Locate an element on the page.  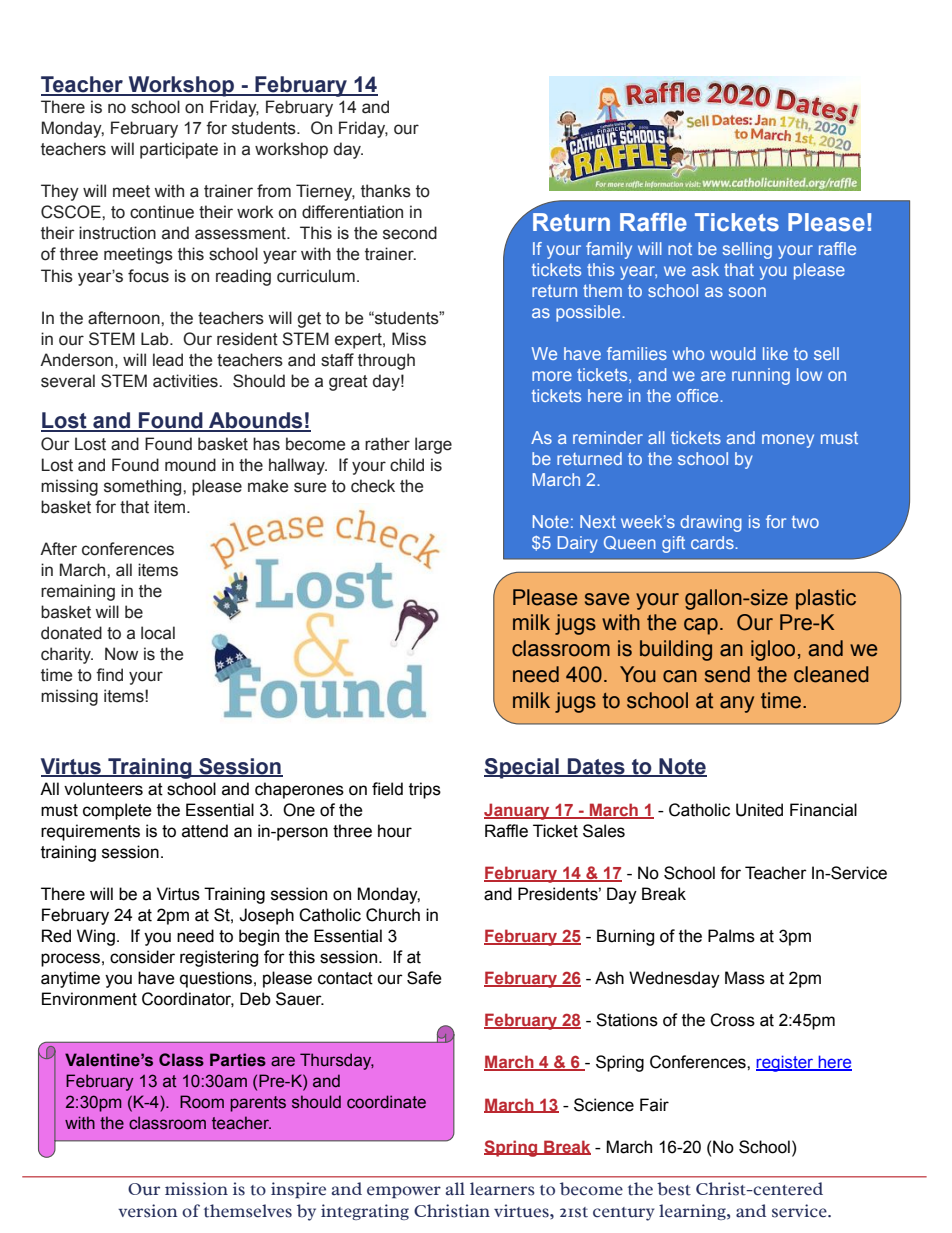
empower is located at coordinates (404, 1192).
